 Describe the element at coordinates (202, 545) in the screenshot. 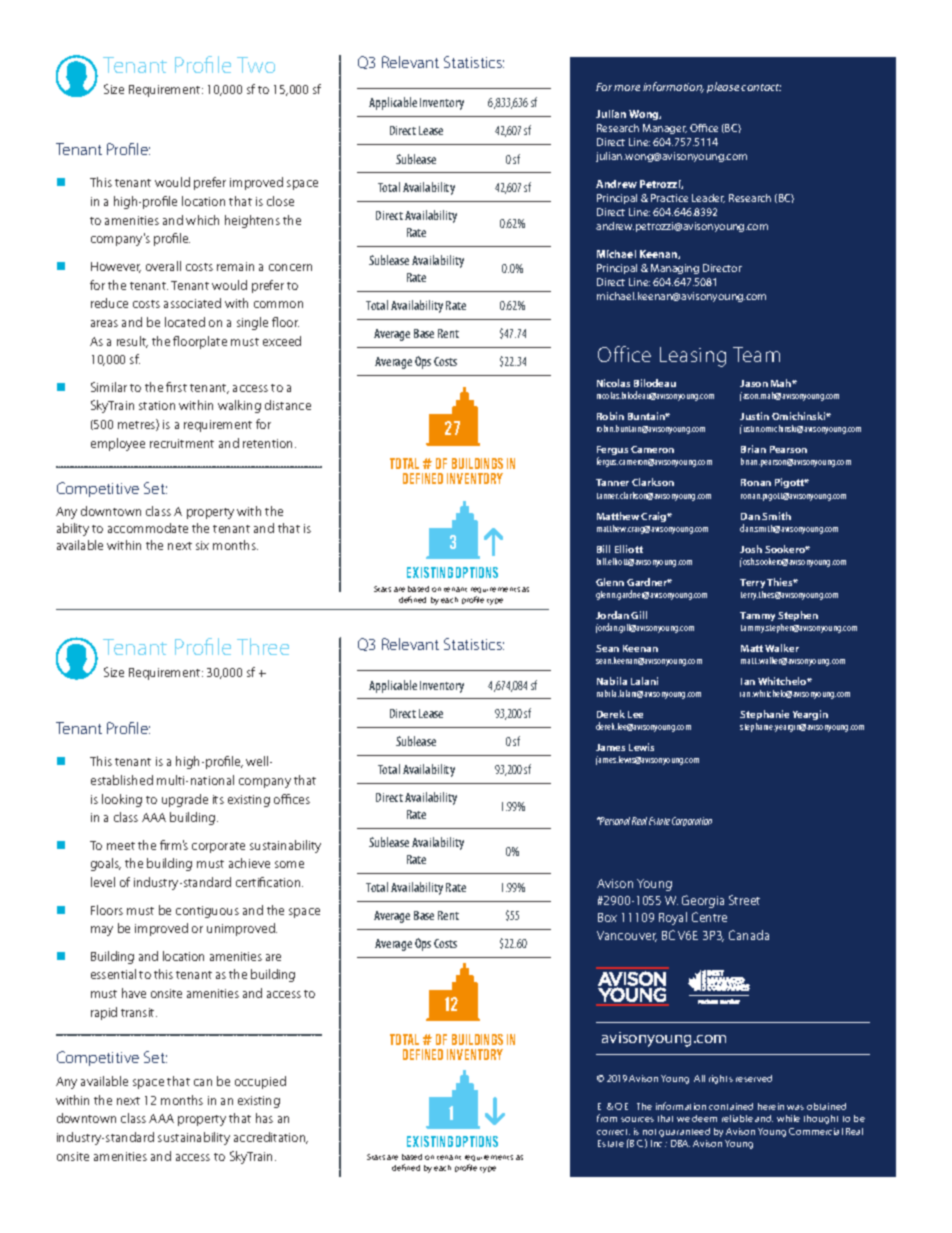

I see `six` at that location.
